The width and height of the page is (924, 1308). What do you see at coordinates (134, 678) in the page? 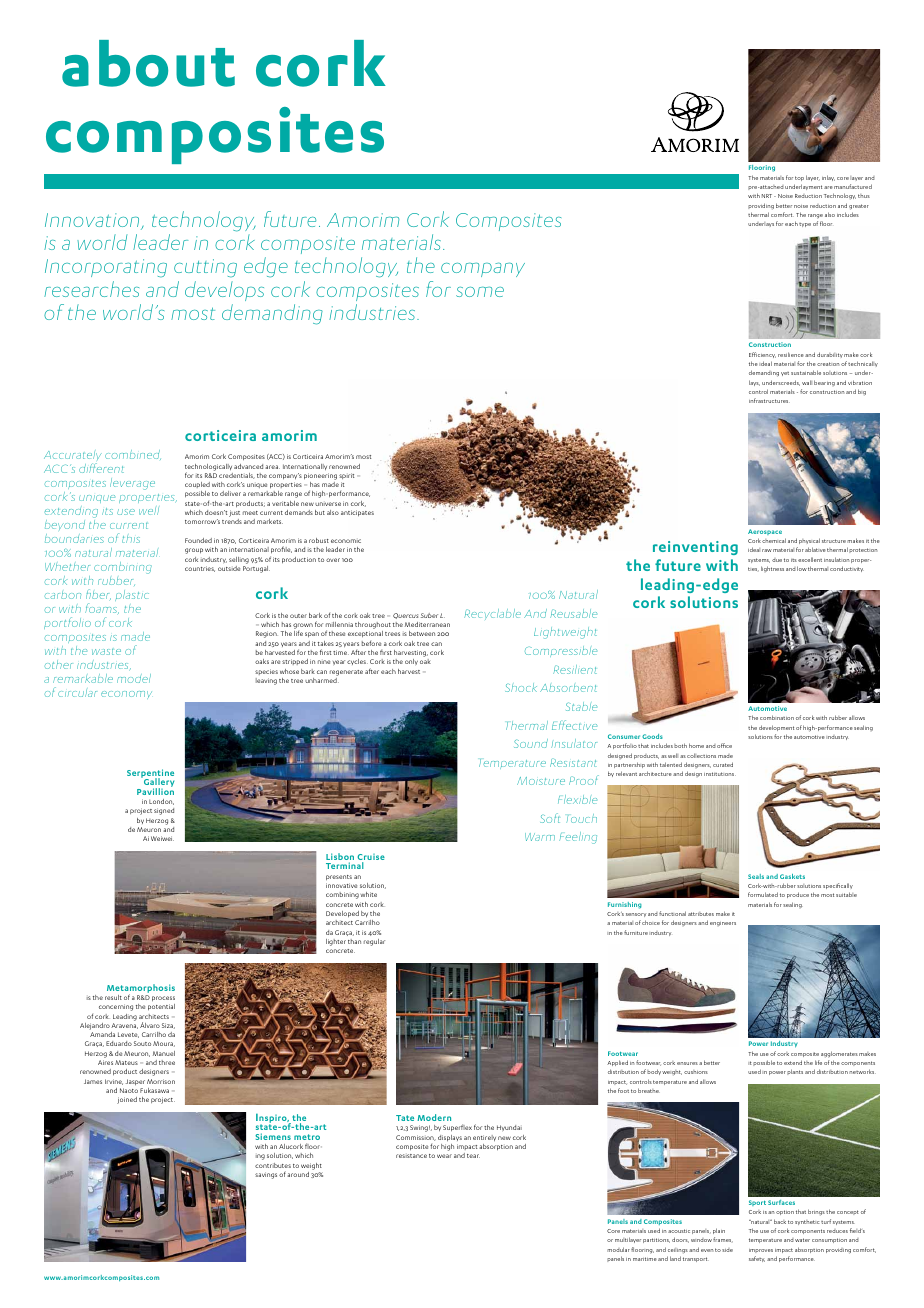
I see `model` at bounding box center [134, 678].
